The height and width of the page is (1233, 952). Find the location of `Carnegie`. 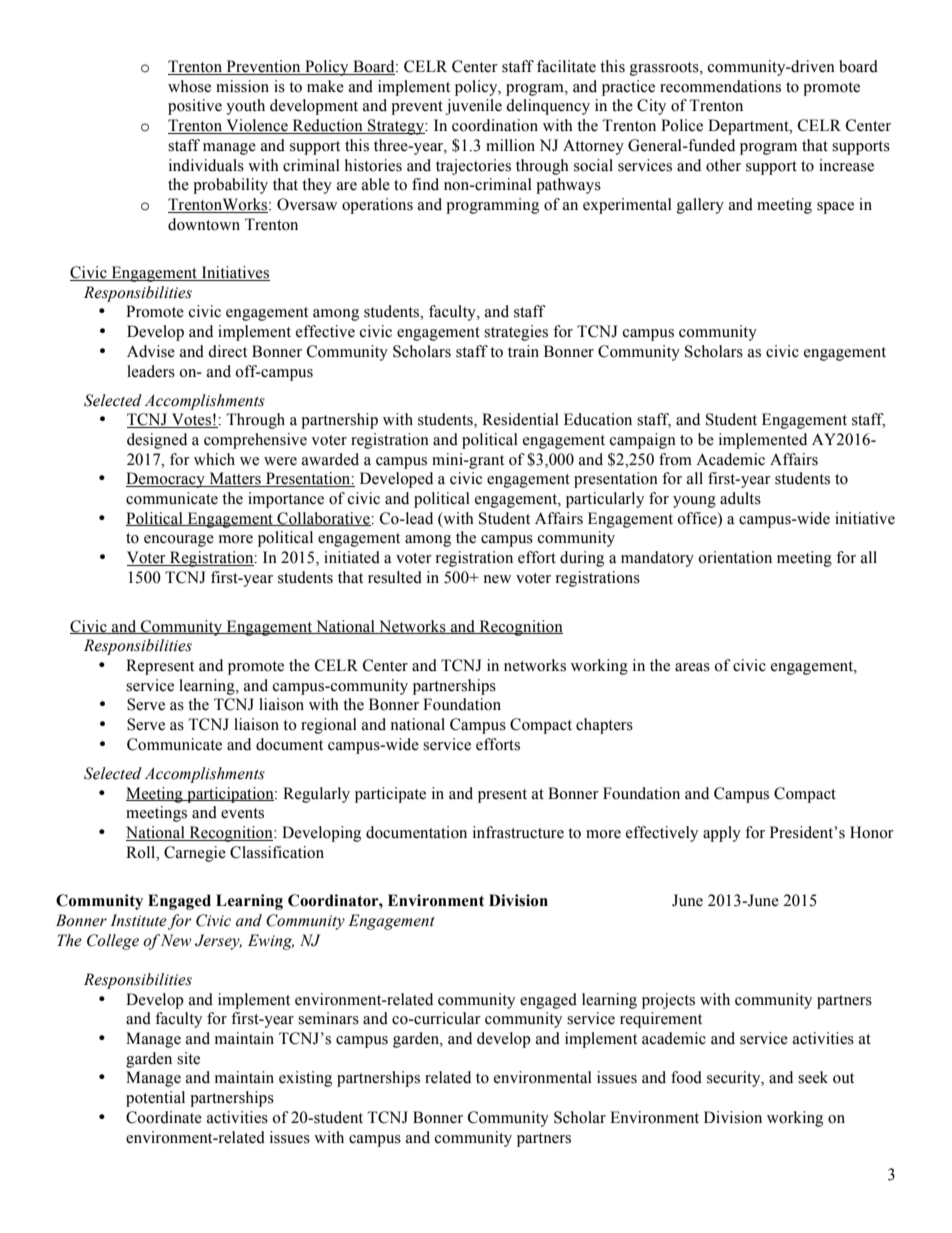

Carnegie is located at coordinates (195, 854).
